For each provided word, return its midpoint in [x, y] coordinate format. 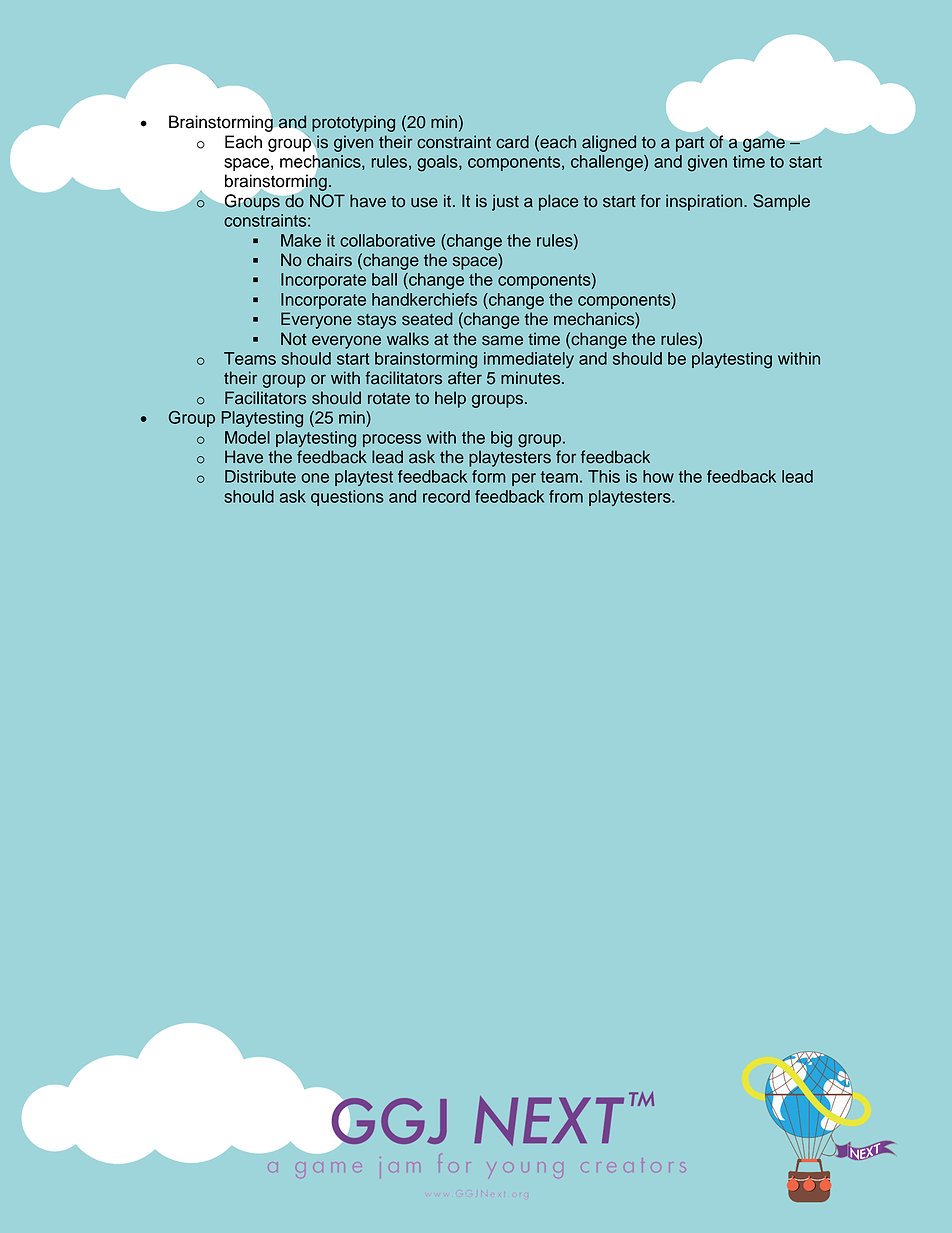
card [512, 142]
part [690, 144]
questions [347, 498]
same [502, 340]
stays [376, 321]
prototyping [353, 123]
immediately [529, 360]
